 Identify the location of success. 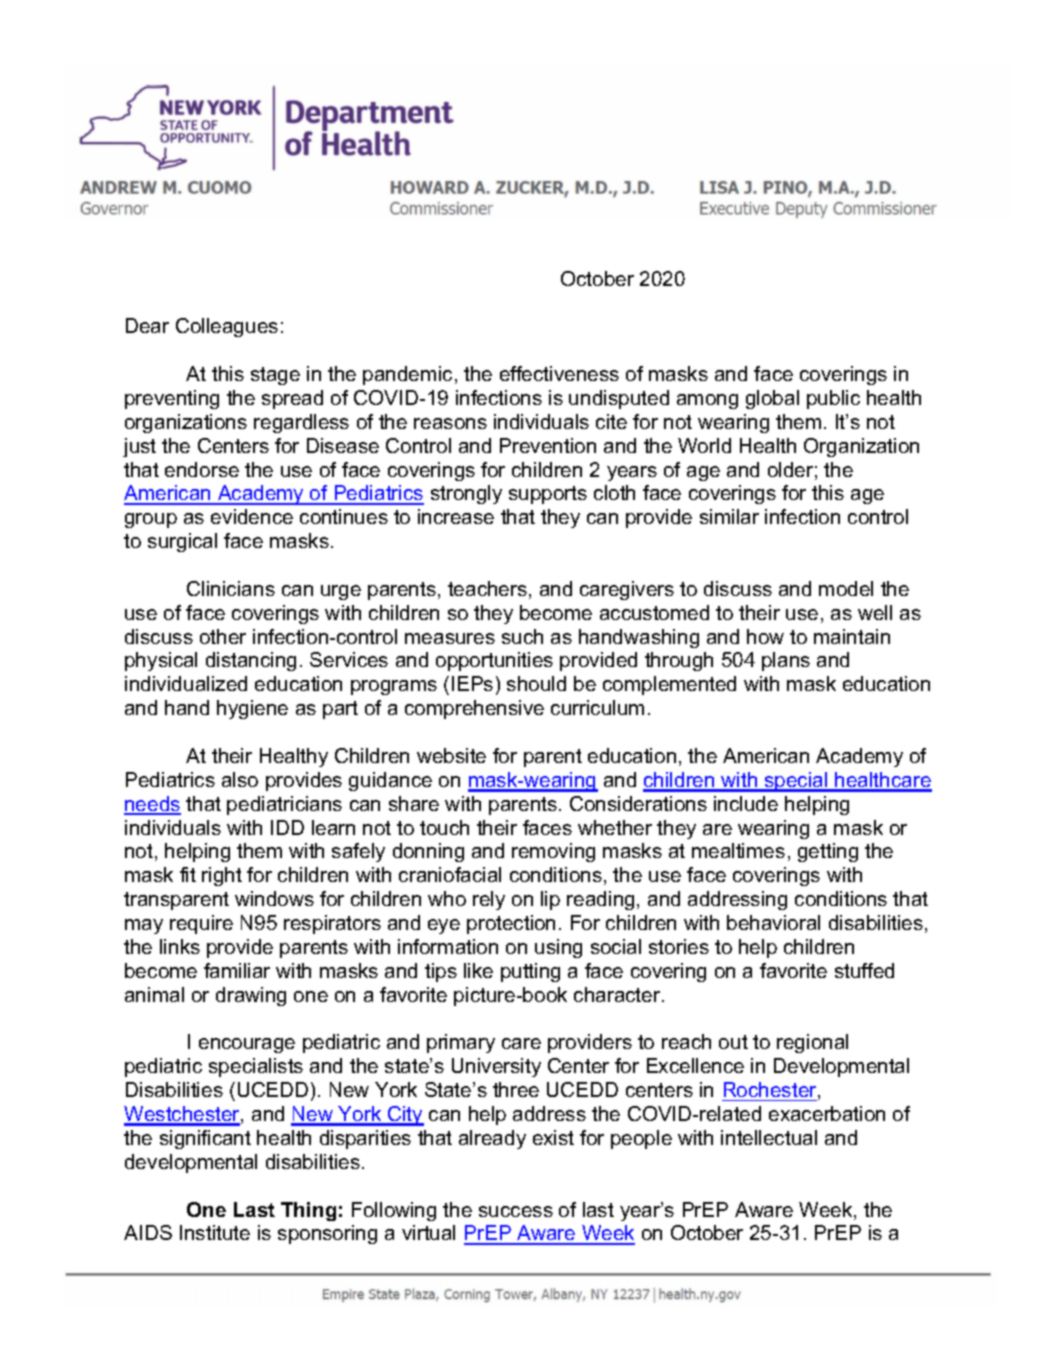
(516, 1211).
